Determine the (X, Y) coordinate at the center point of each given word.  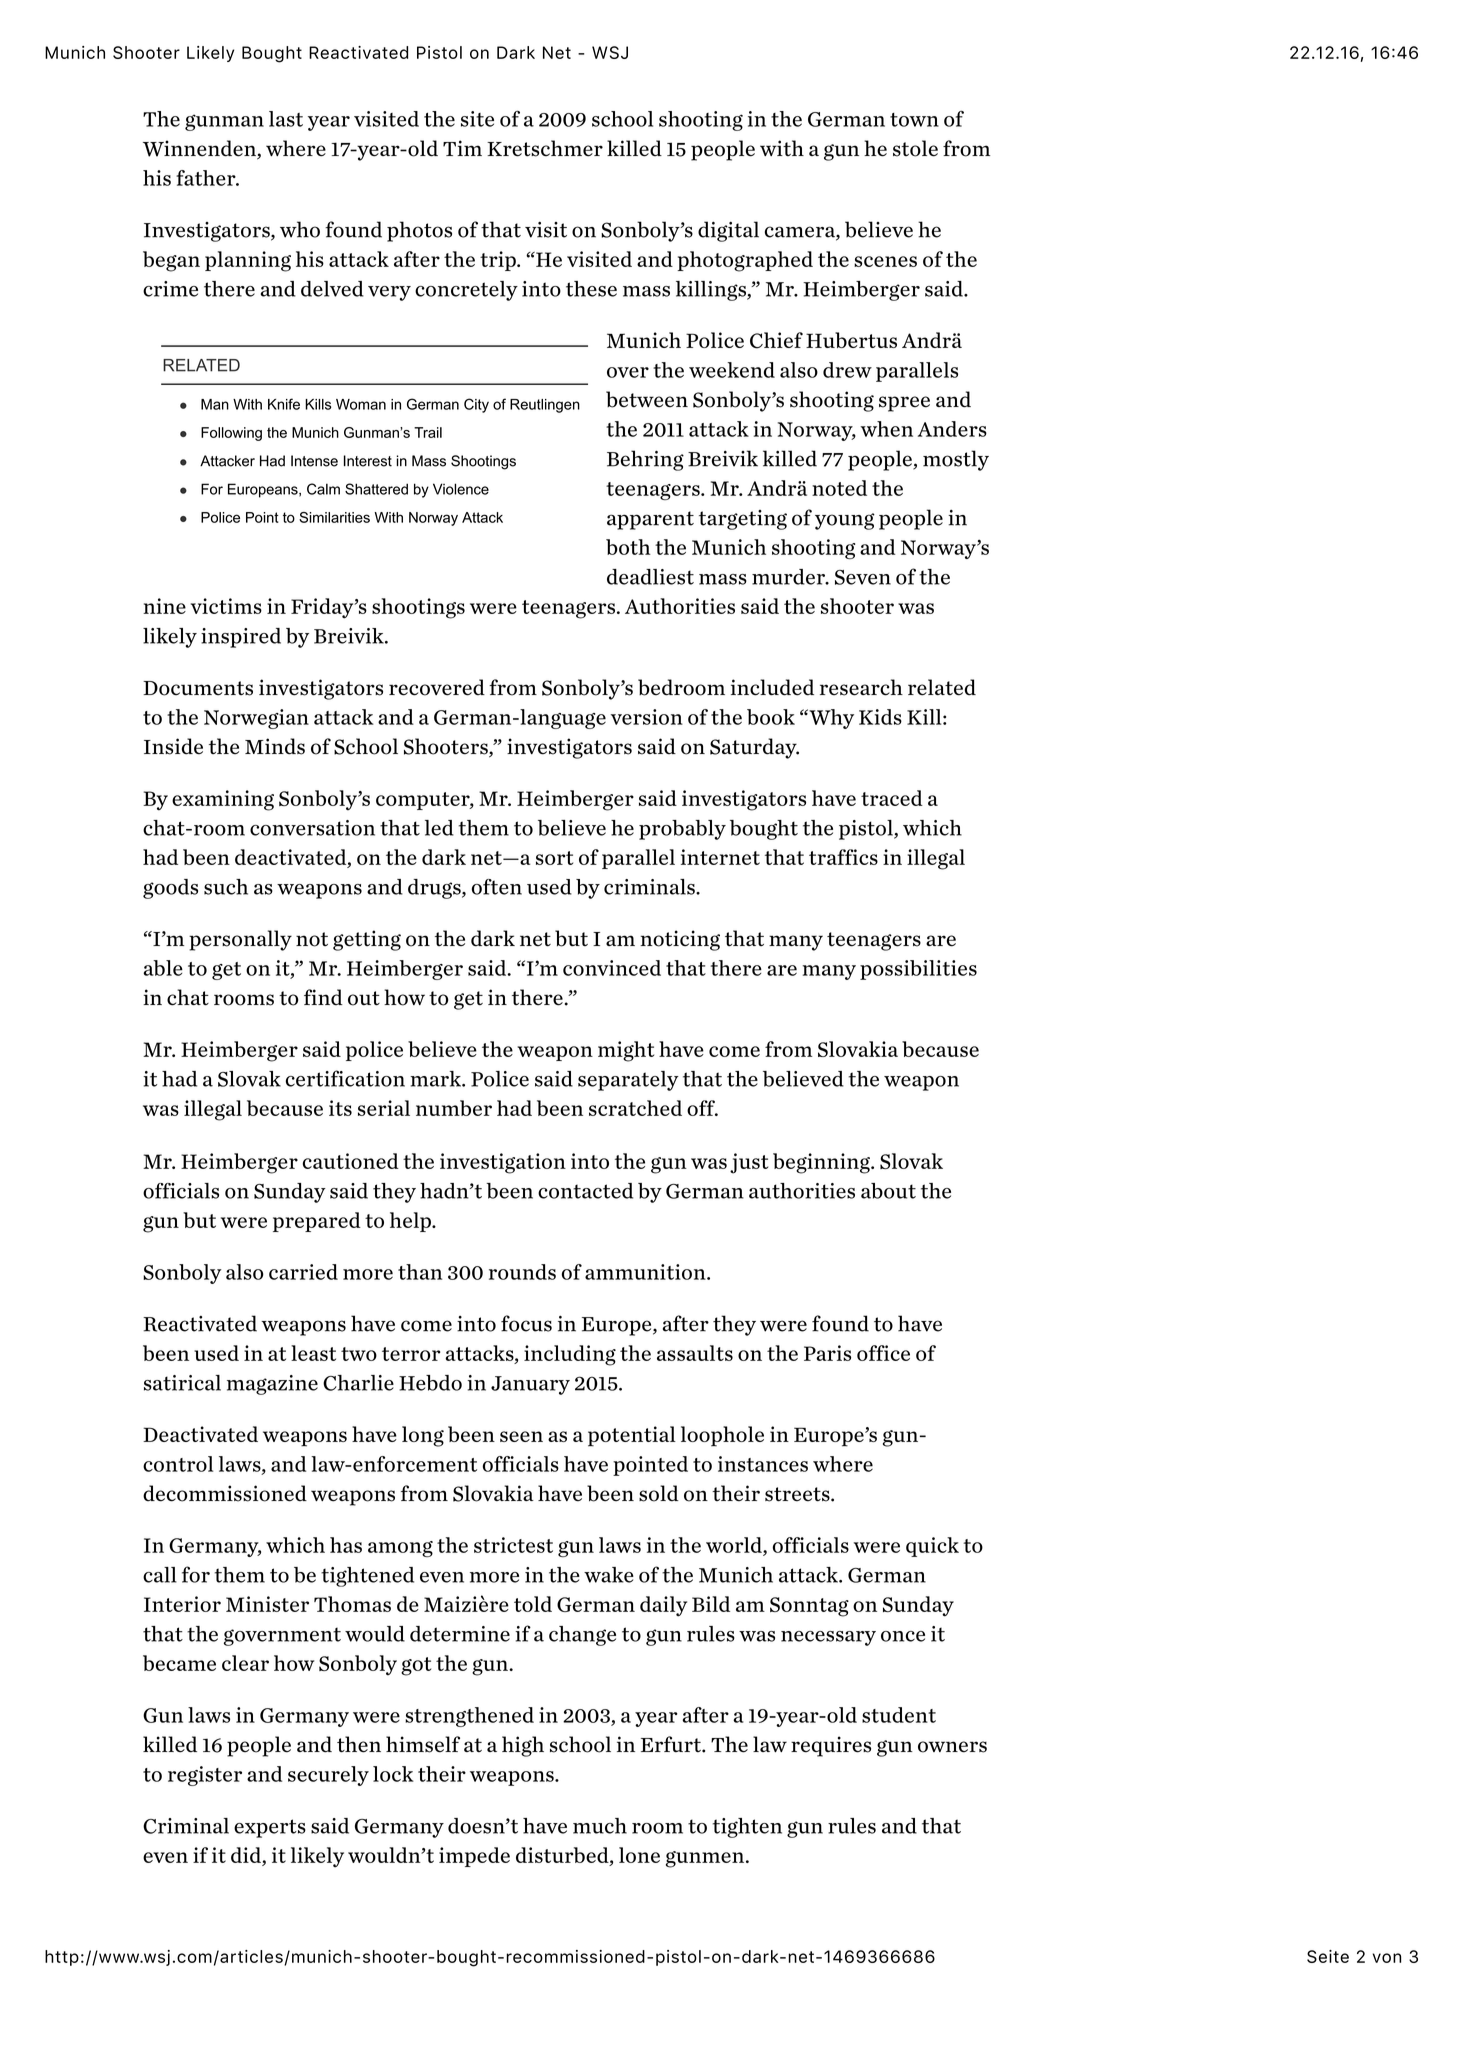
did (246, 1855)
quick (932, 1547)
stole (915, 148)
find (323, 997)
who (300, 229)
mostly (956, 460)
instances (763, 1464)
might (626, 1051)
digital (728, 231)
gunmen (706, 1859)
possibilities (918, 970)
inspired (241, 638)
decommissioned (225, 1493)
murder (789, 577)
